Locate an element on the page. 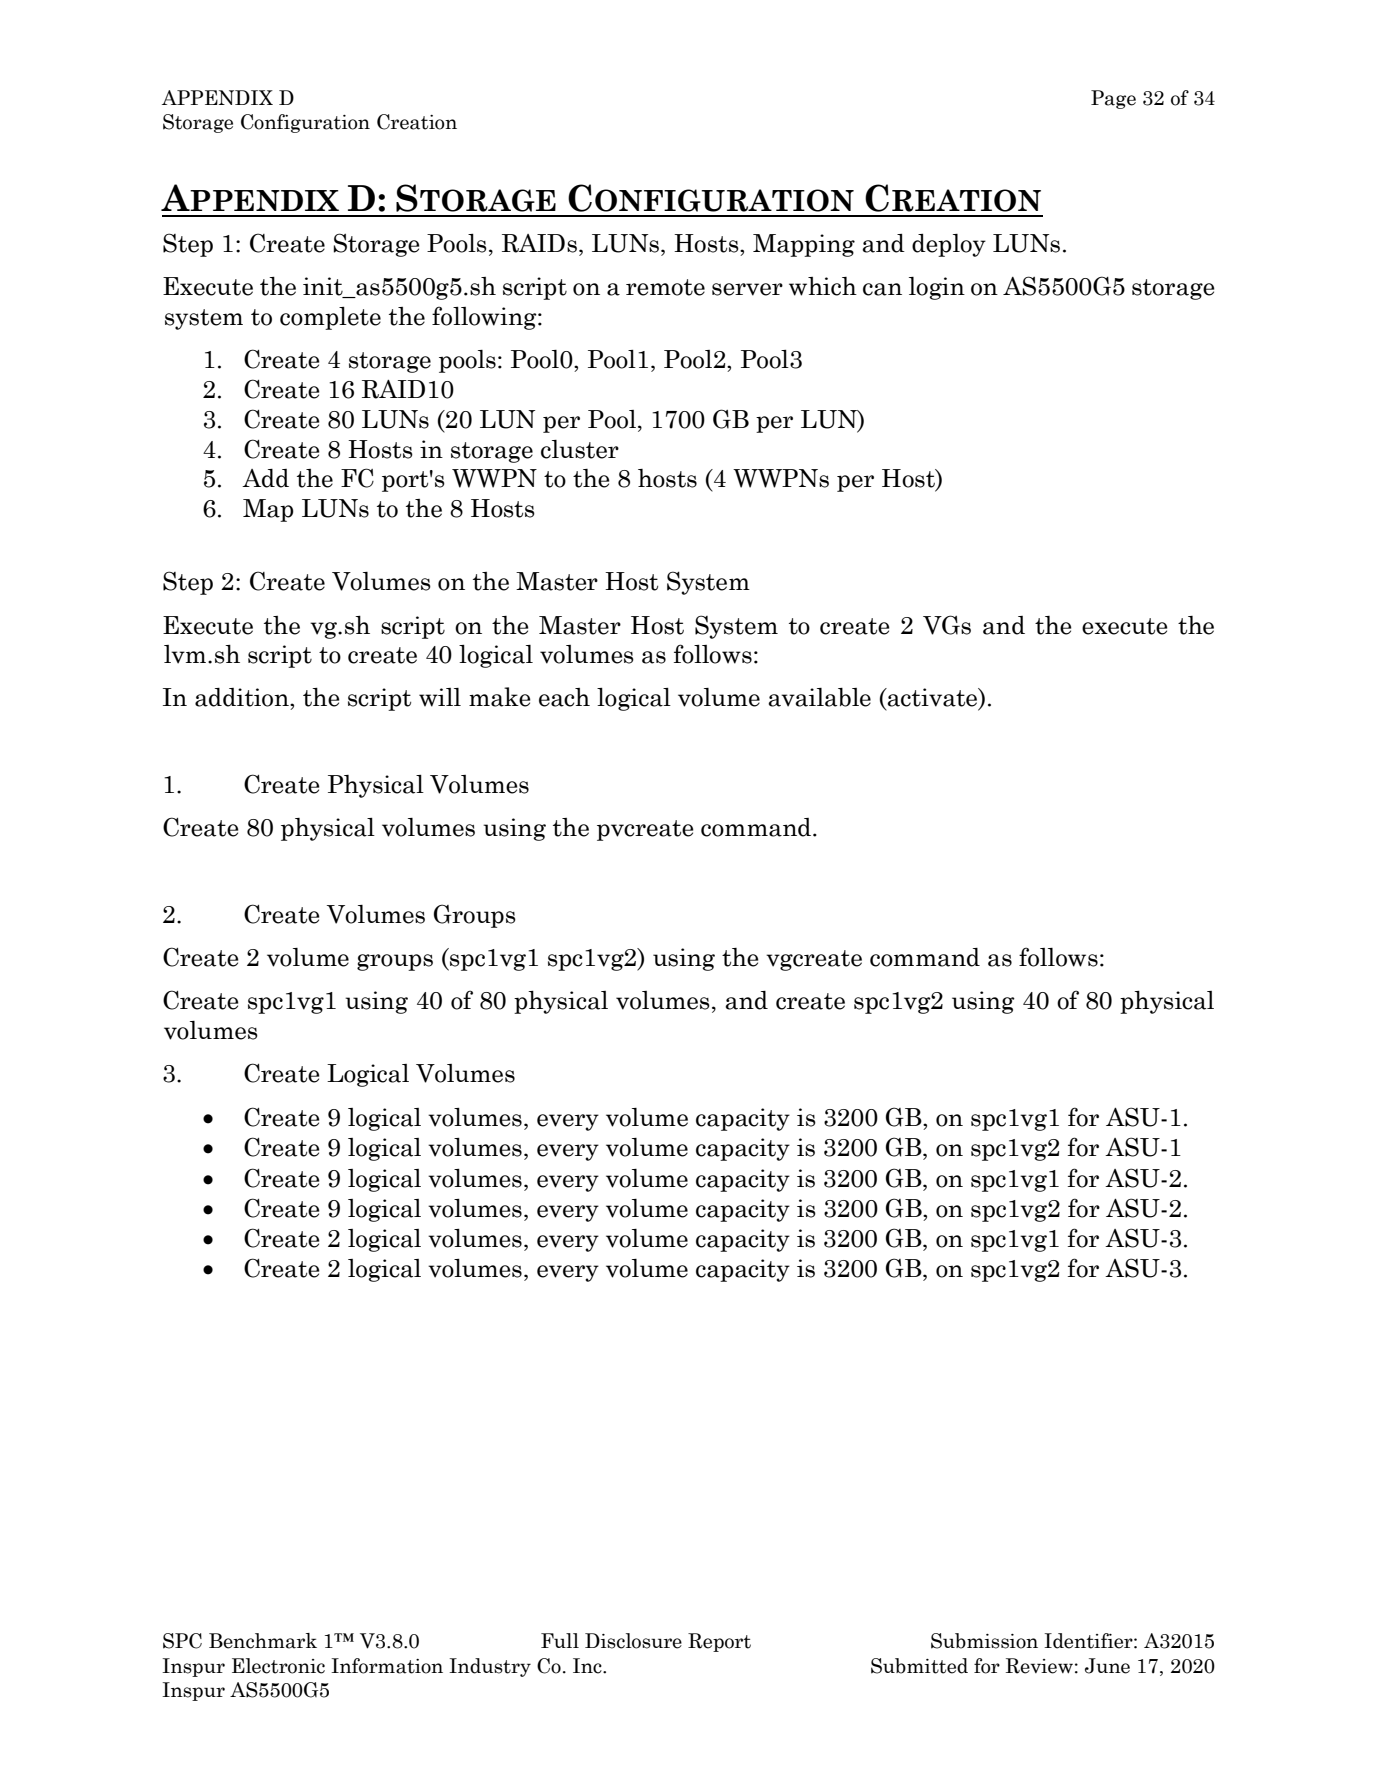 This document has width=1377, height=1782. Information is located at coordinates (387, 1666).
